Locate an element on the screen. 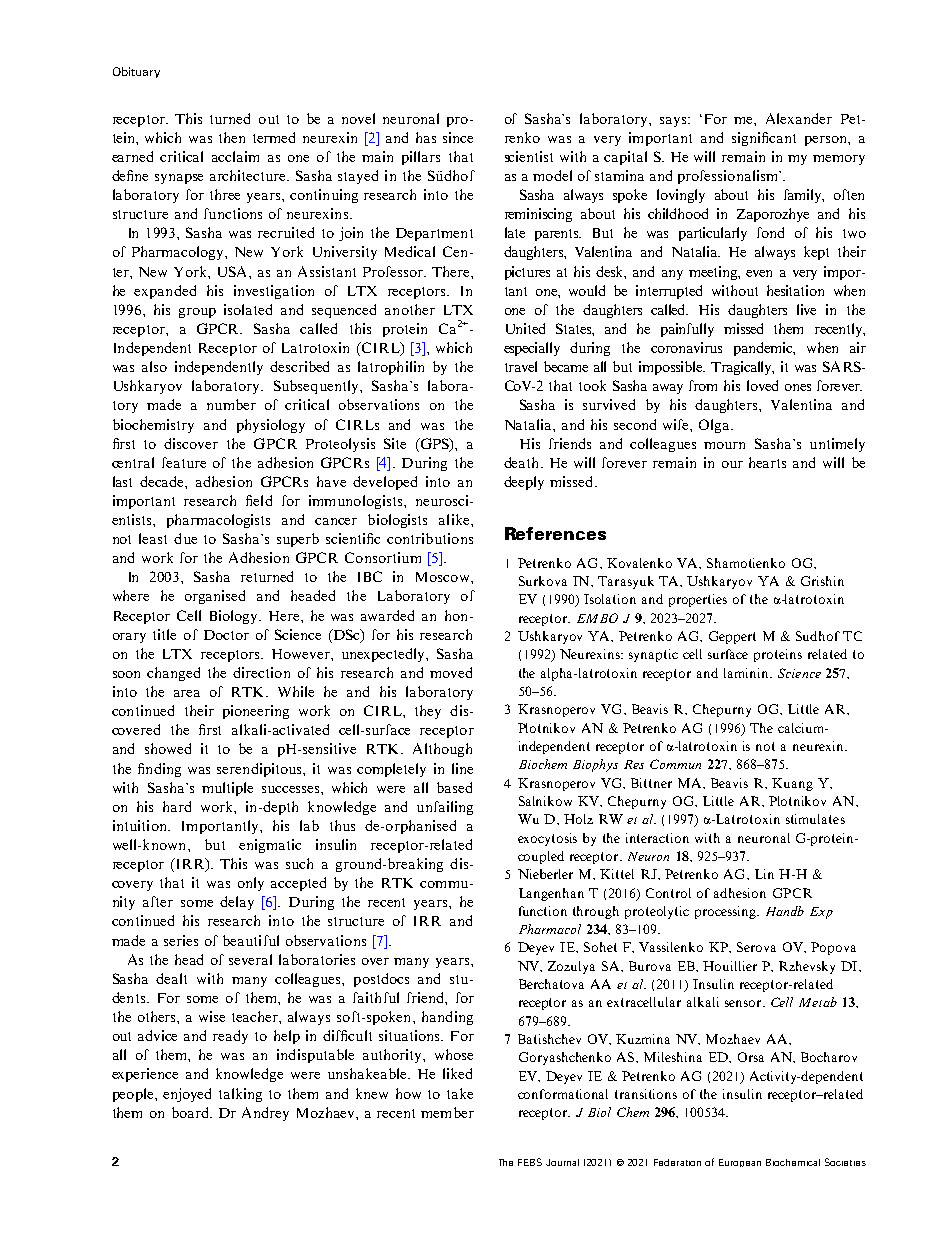 This screenshot has width=952, height=1251. Alexander is located at coordinates (799, 118).
